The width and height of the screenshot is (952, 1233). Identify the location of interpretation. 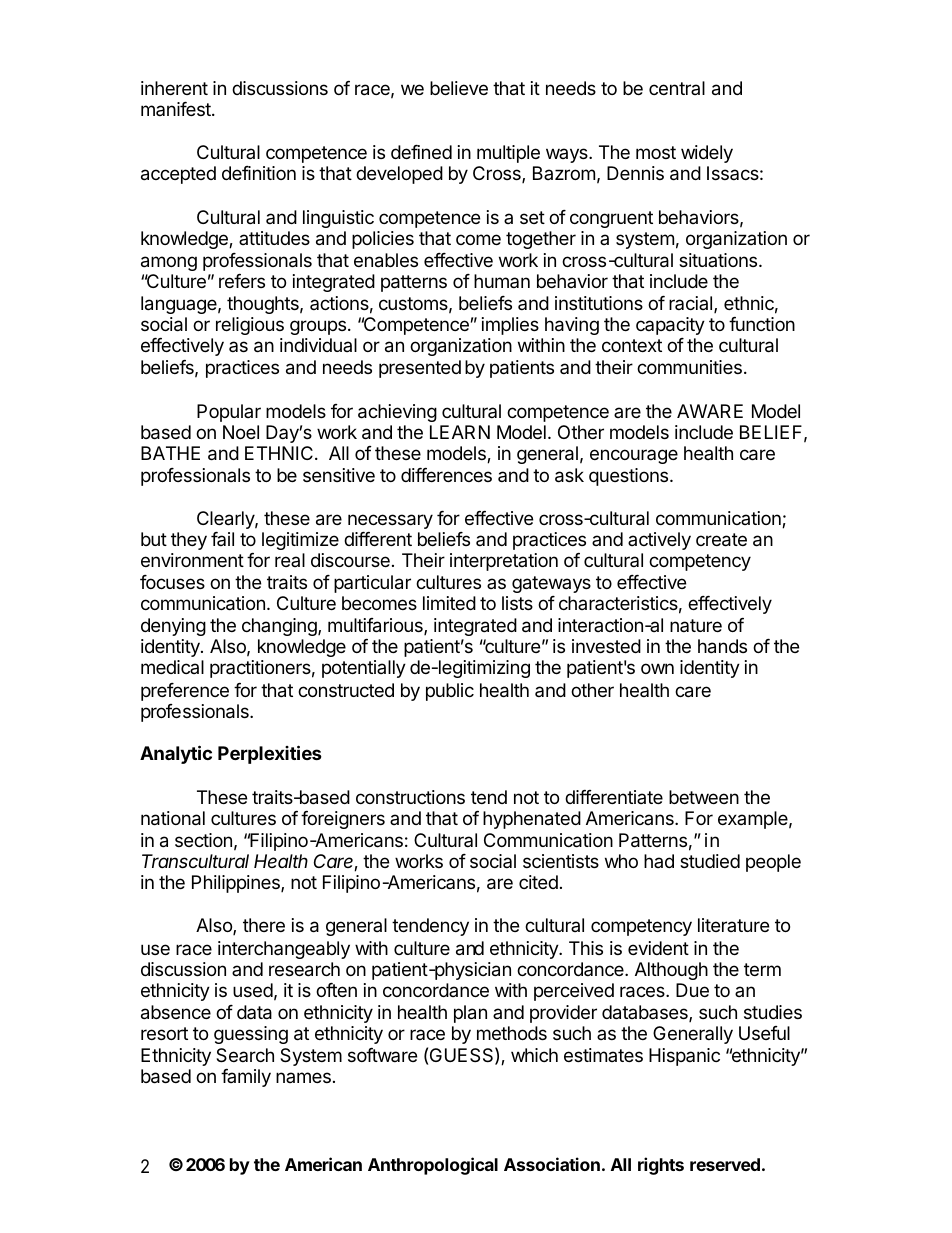
(504, 562).
